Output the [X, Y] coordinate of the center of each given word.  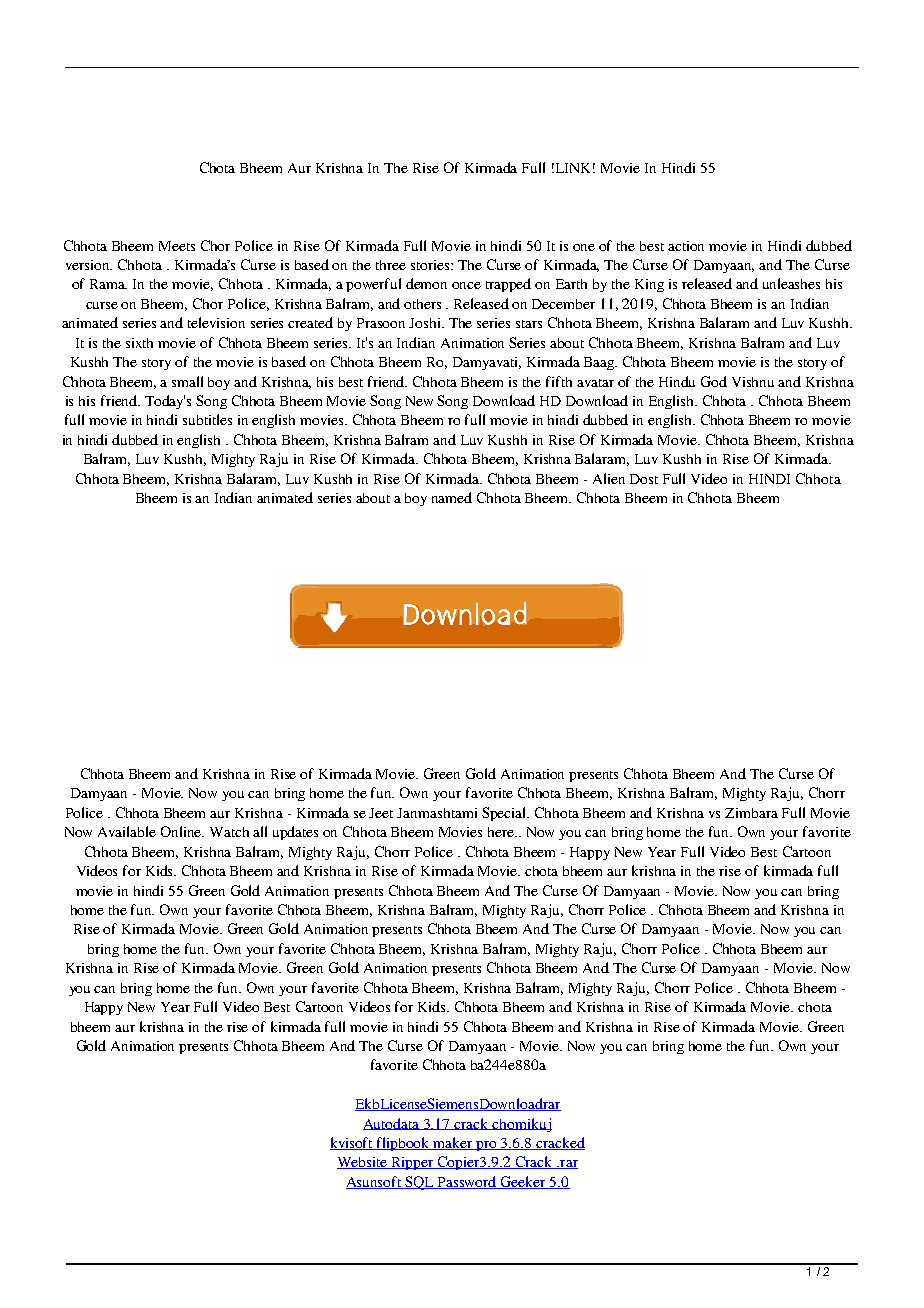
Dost [644, 479]
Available [127, 831]
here [502, 832]
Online [182, 831]
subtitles [207, 419]
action [686, 246]
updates [295, 833]
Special [505, 814]
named [452, 497]
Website [363, 1163]
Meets [177, 246]
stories [431, 265]
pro [487, 1146]
